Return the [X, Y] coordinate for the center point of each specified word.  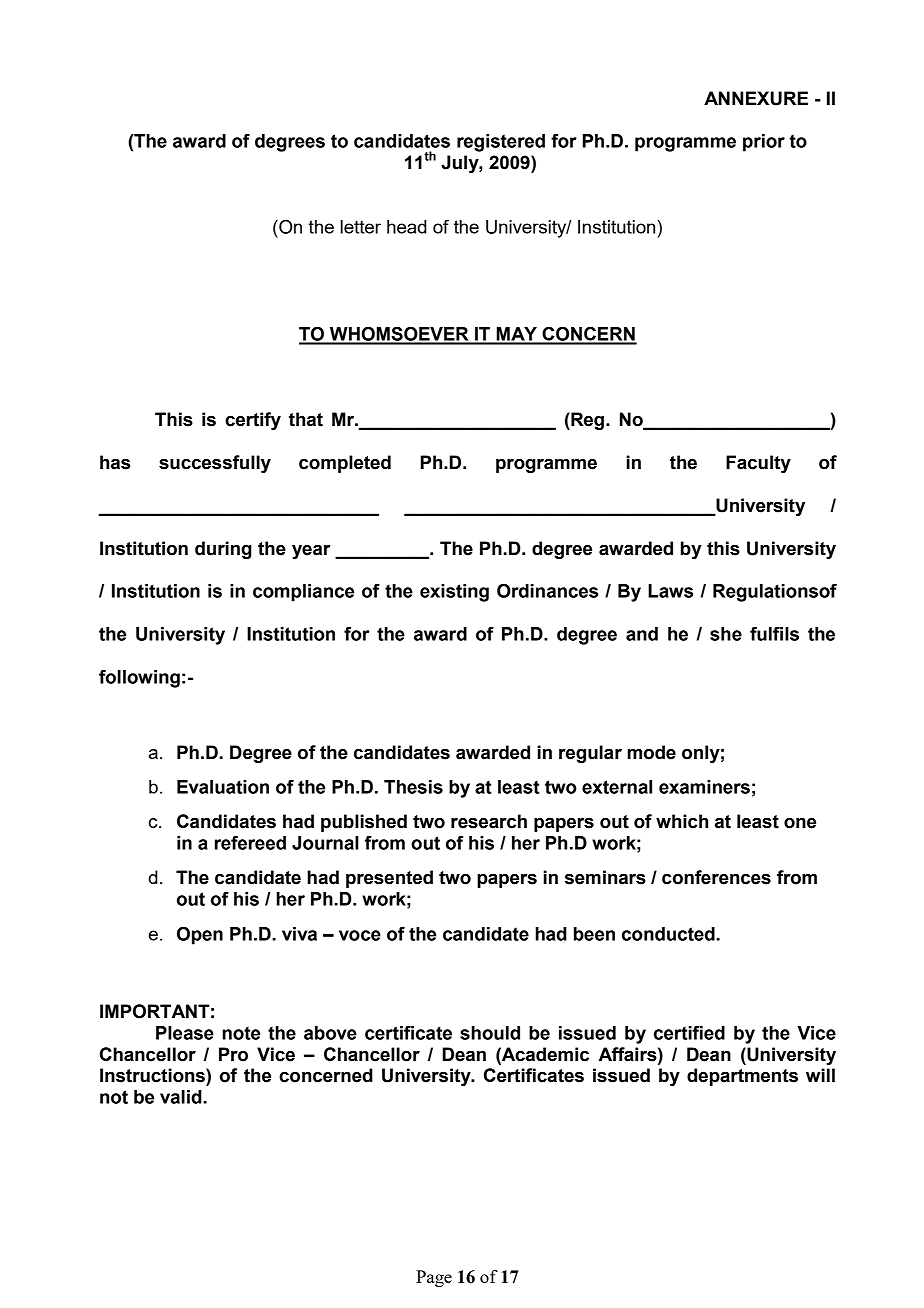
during [223, 550]
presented [389, 879]
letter [361, 227]
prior [764, 143]
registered [501, 143]
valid [181, 1097]
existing [454, 593]
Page [434, 1278]
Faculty [758, 464]
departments [742, 1077]
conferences [716, 877]
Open [200, 935]
